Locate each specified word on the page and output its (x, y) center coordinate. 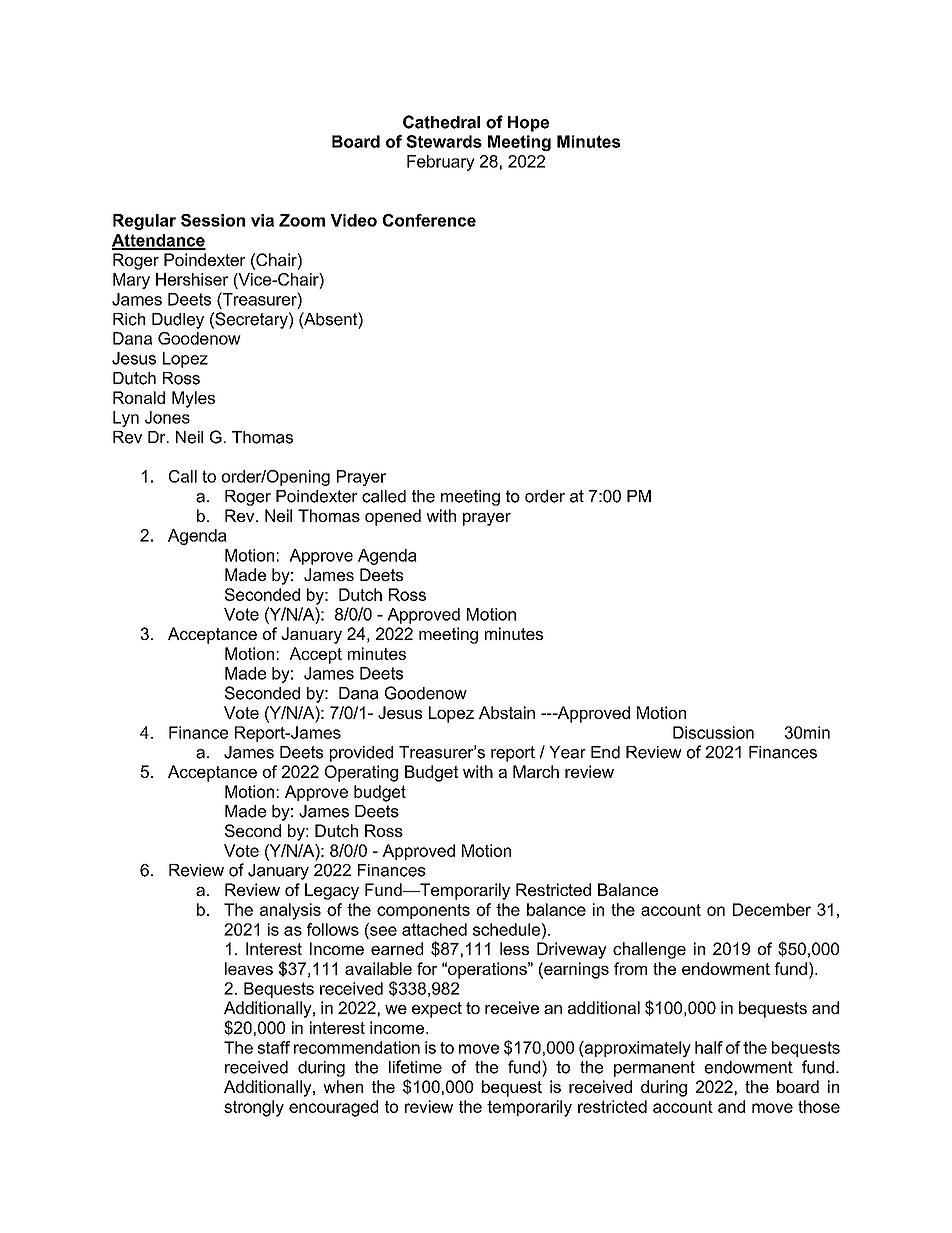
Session (213, 220)
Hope (528, 124)
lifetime (415, 1067)
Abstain (507, 712)
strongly (254, 1108)
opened (393, 517)
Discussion (713, 732)
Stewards (444, 141)
